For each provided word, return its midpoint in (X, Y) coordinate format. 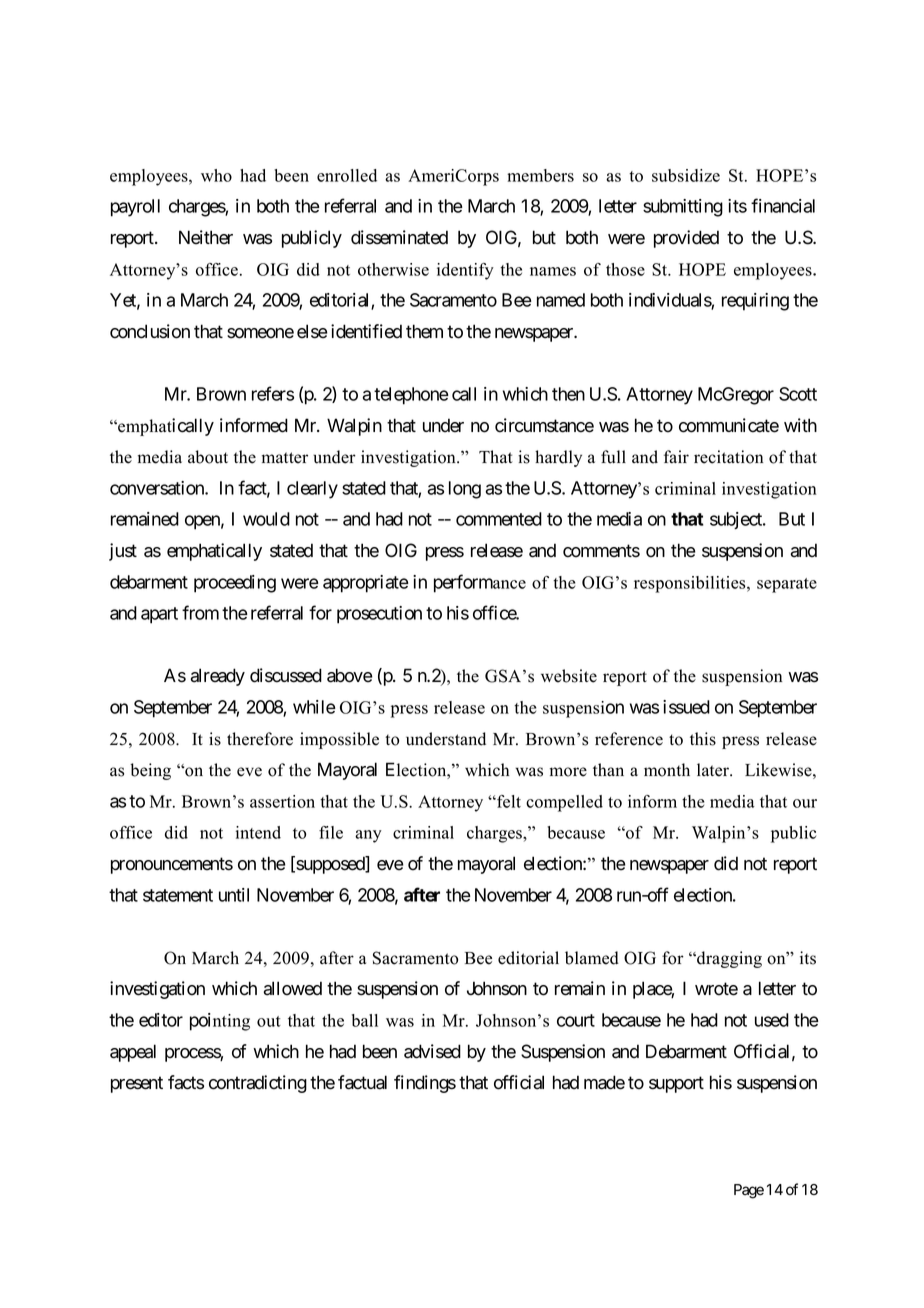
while (314, 707)
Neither (206, 237)
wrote (716, 989)
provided (686, 239)
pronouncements (172, 865)
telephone (411, 396)
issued (686, 707)
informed (254, 425)
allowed (292, 988)
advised (432, 1051)
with (800, 425)
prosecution (379, 615)
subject (737, 520)
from (200, 612)
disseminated (399, 237)
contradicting (258, 1084)
